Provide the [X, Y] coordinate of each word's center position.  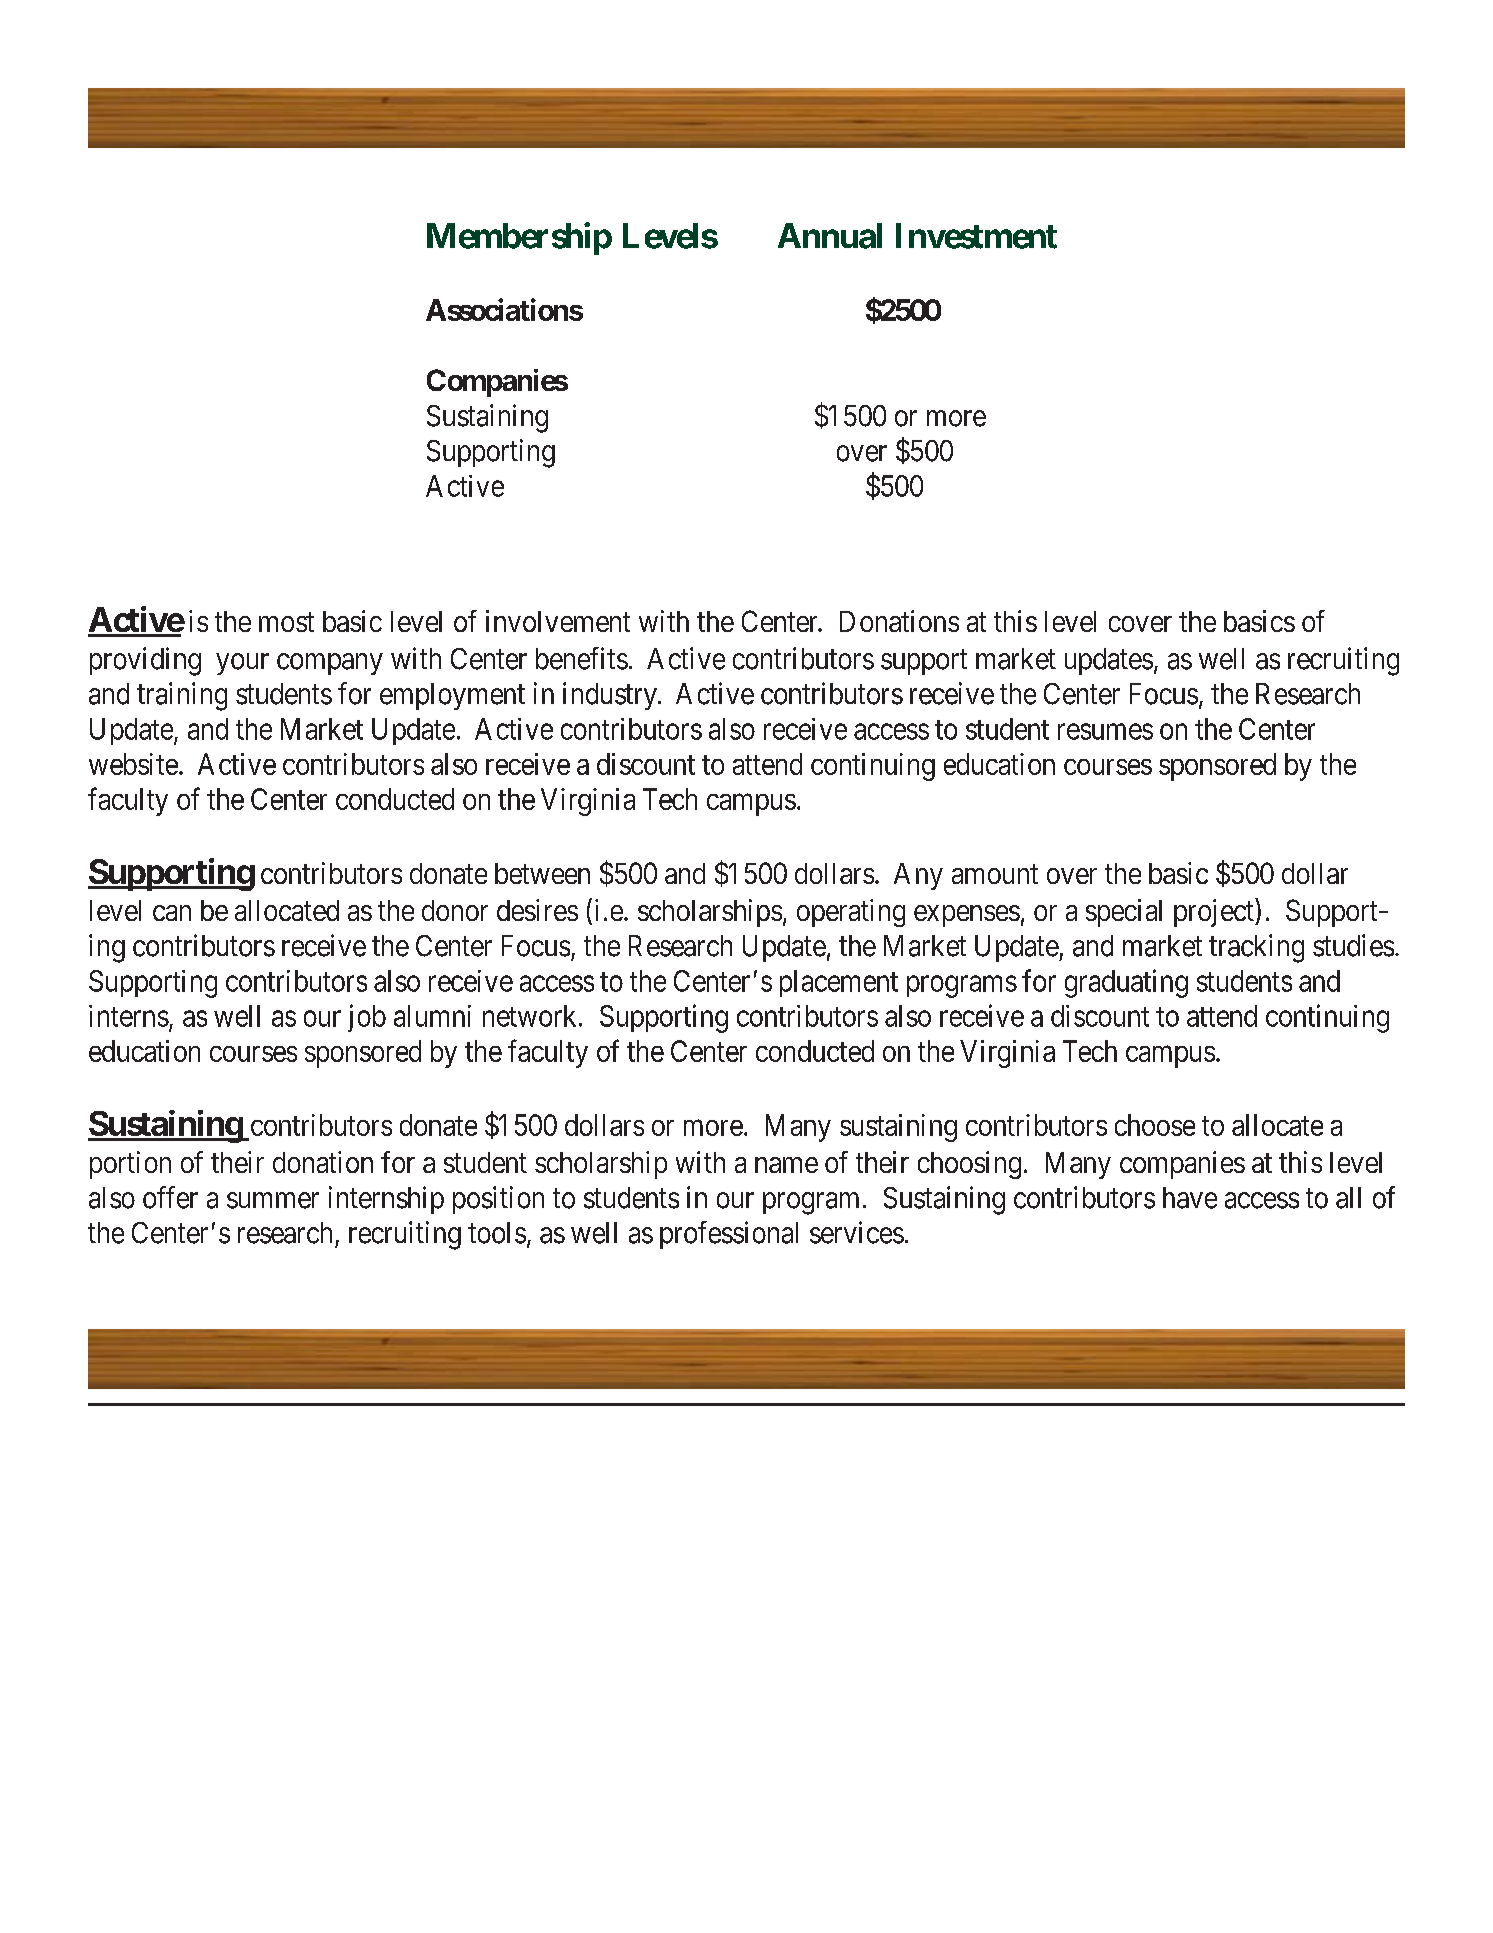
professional [729, 1235]
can [172, 913]
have [1190, 1198]
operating [851, 913]
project [1215, 913]
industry [611, 696]
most [286, 622]
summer [273, 1200]
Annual [830, 236]
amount [995, 874]
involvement [558, 621]
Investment [976, 236]
